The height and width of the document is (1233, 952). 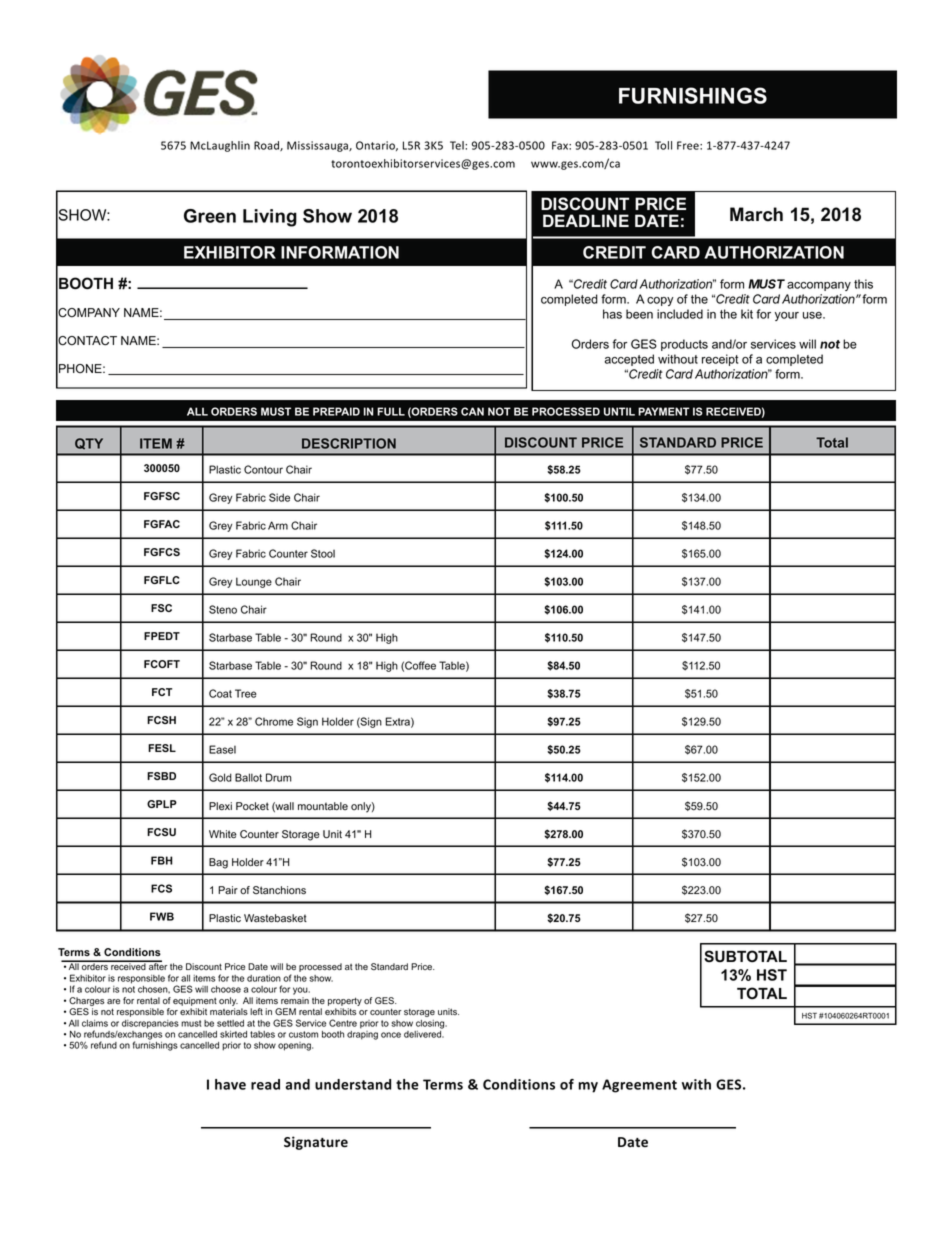 What do you see at coordinates (458, 145) in the document?
I see `Tel` at bounding box center [458, 145].
